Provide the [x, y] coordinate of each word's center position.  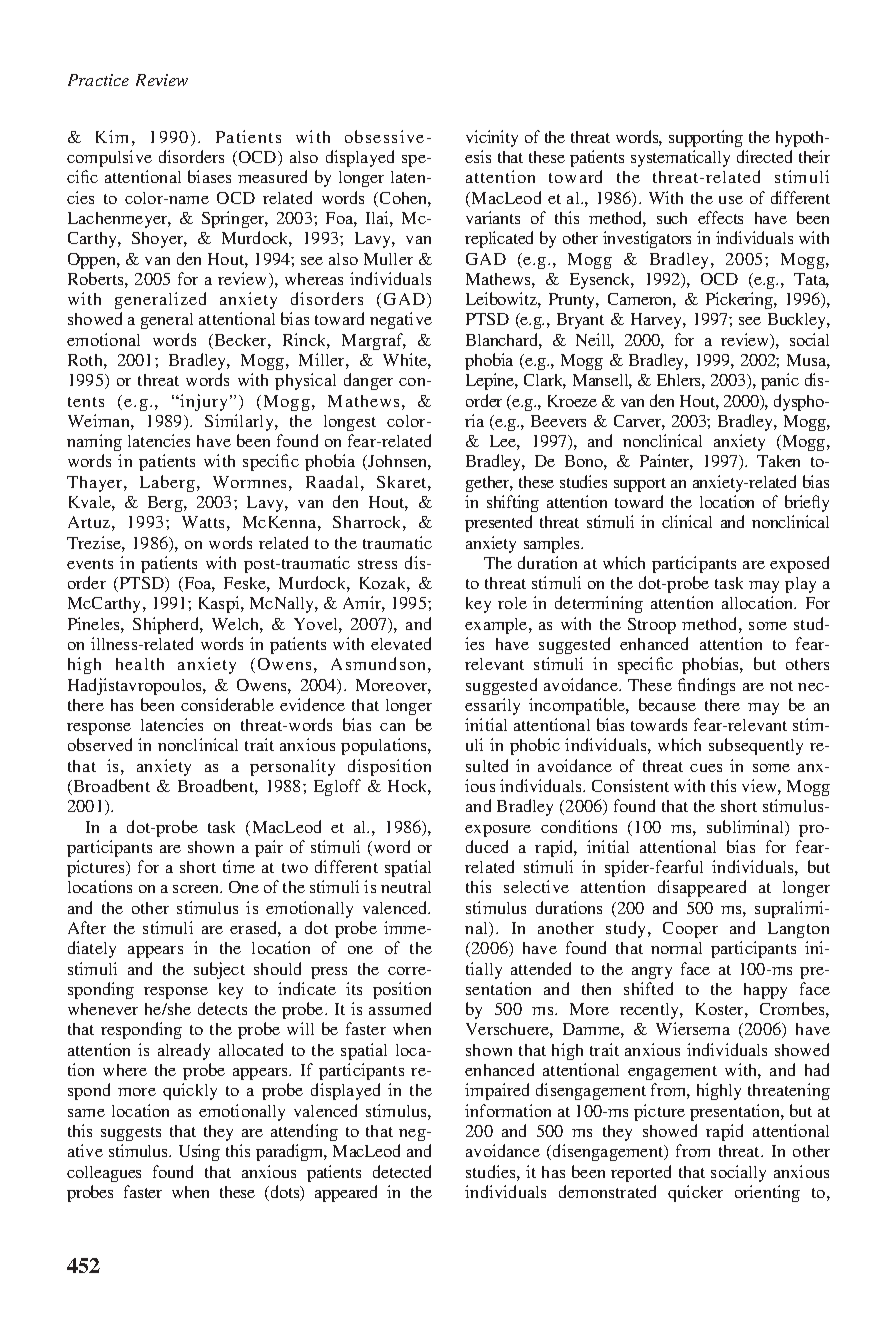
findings [706, 686]
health [140, 664]
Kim [112, 136]
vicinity [492, 138]
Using [199, 1152]
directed [764, 156]
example [497, 626]
